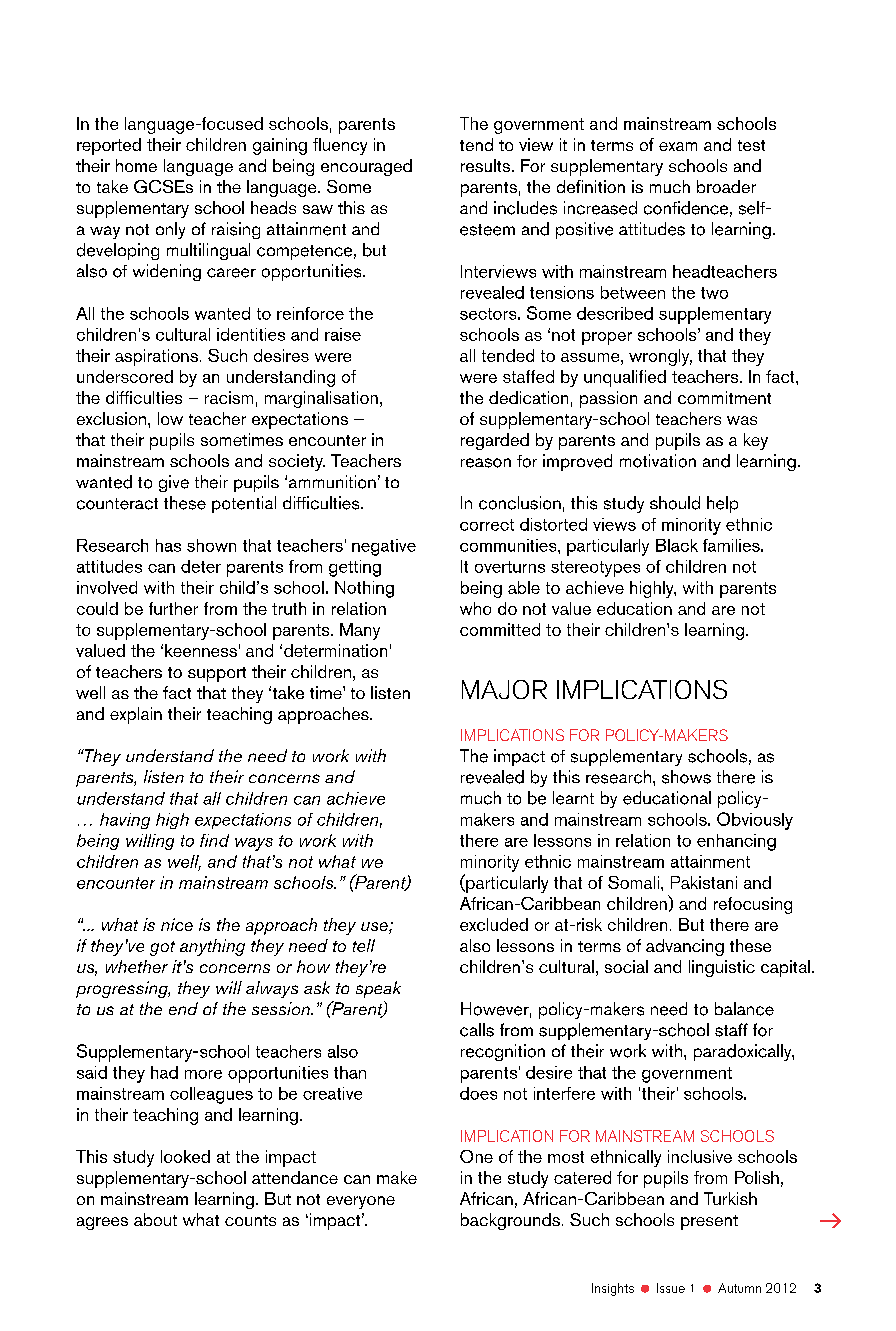  Describe the element at coordinates (378, 989) in the image. I see `speak` at that location.
